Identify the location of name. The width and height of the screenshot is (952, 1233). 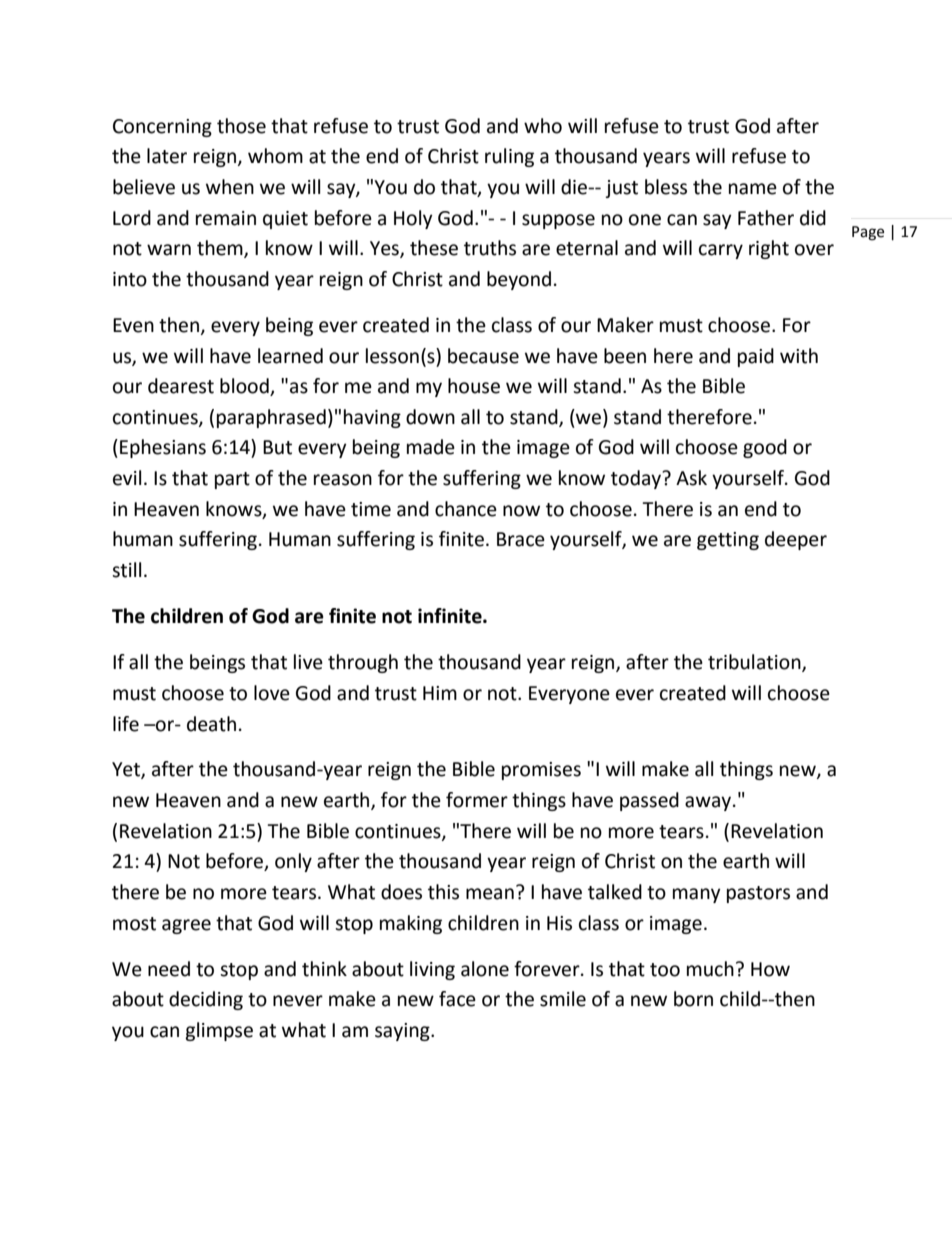
(753, 189).
